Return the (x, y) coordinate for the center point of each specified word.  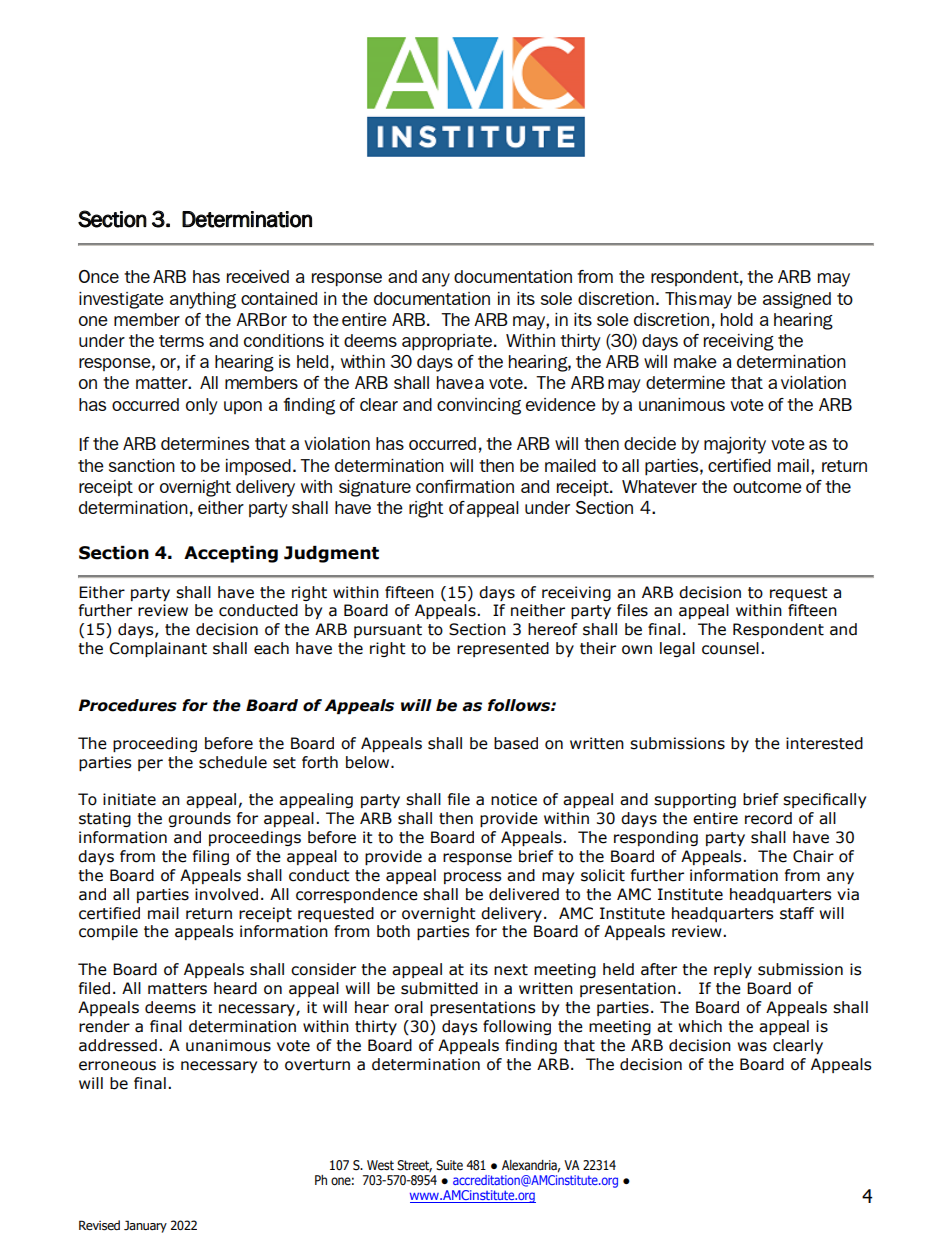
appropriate (447, 342)
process (473, 878)
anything (203, 300)
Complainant (158, 649)
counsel (730, 648)
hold (737, 319)
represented (503, 649)
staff (797, 913)
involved (226, 894)
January (145, 1226)
